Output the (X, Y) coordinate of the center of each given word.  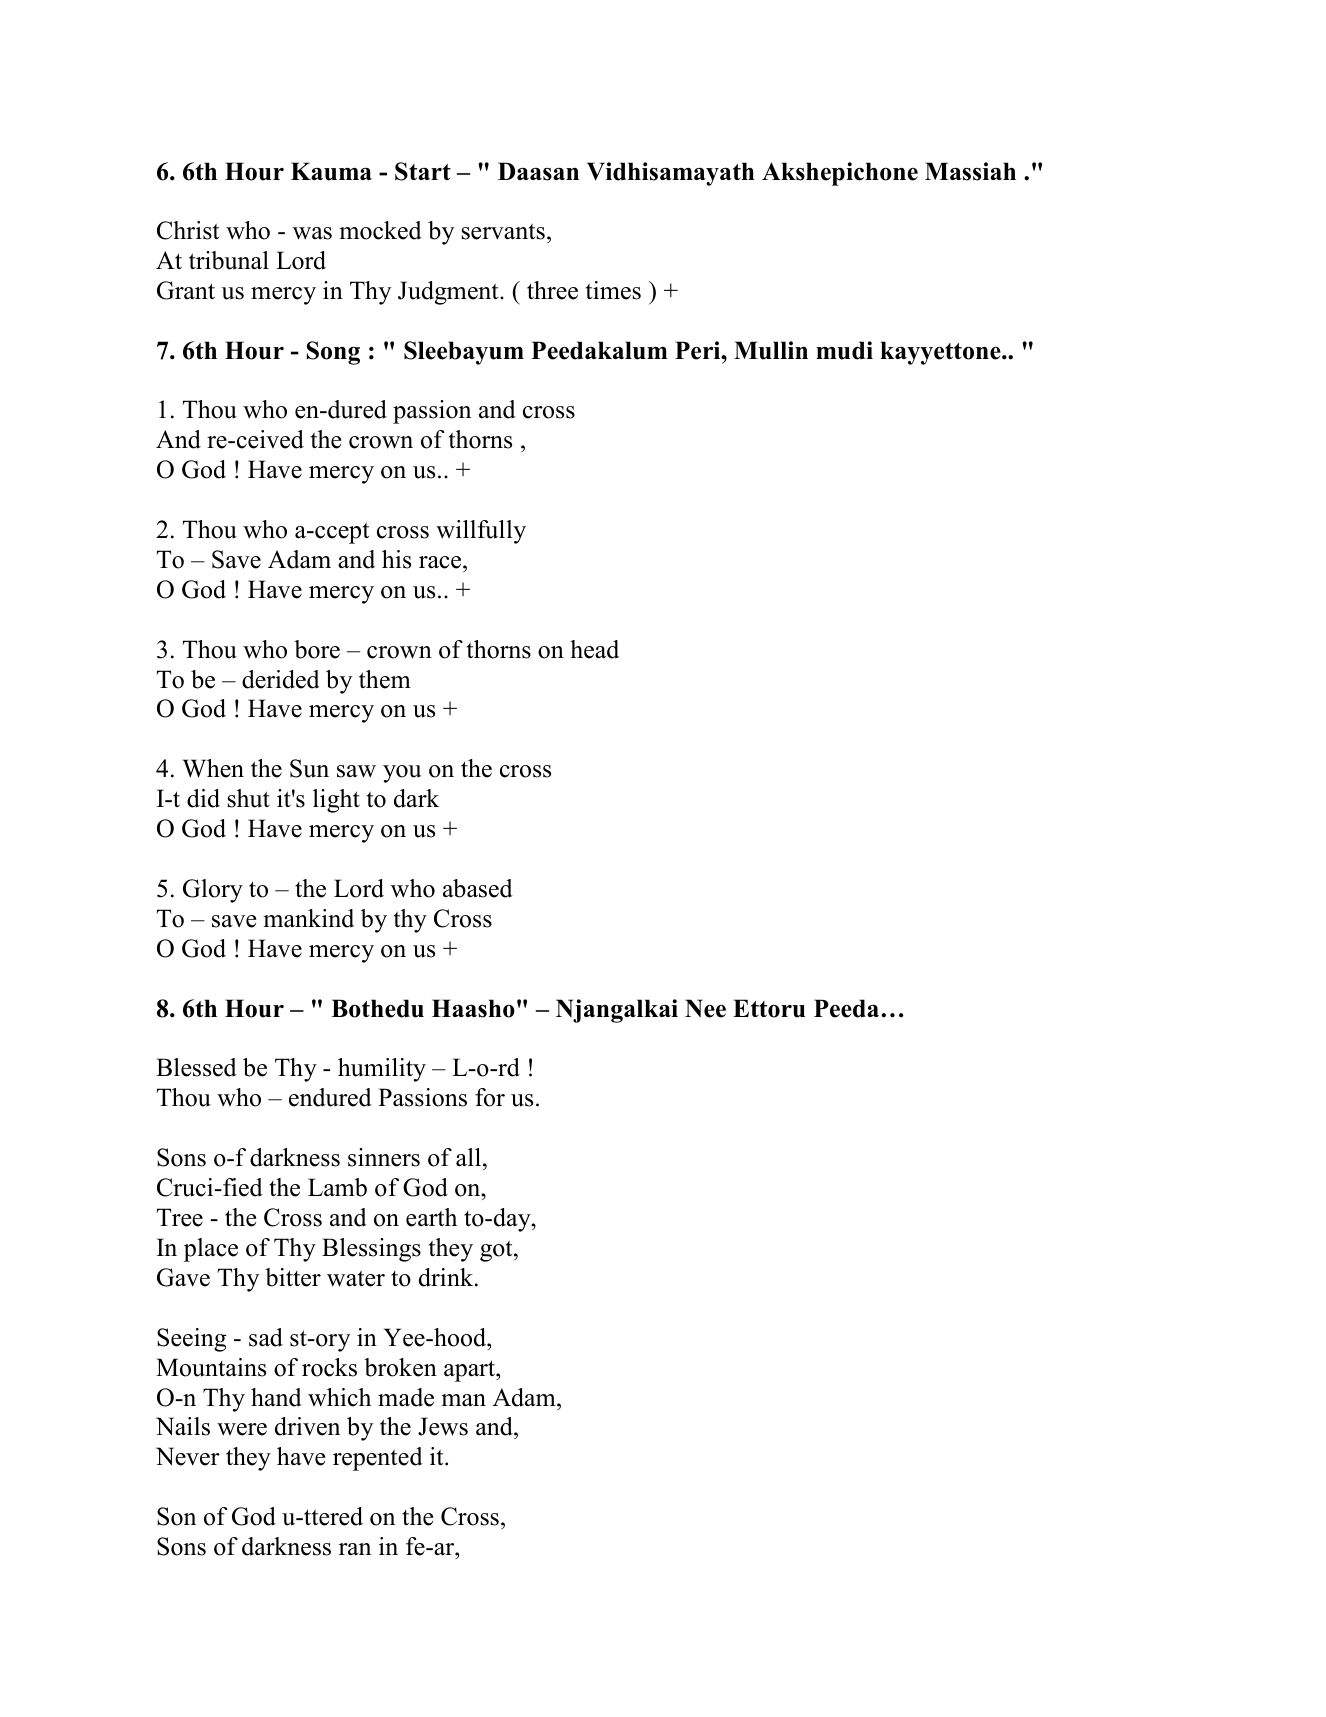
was (312, 233)
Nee (705, 1008)
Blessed (196, 1067)
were (242, 1429)
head (594, 649)
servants (503, 232)
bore (317, 649)
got (497, 1251)
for (490, 1097)
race (441, 562)
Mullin (771, 350)
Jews (443, 1426)
